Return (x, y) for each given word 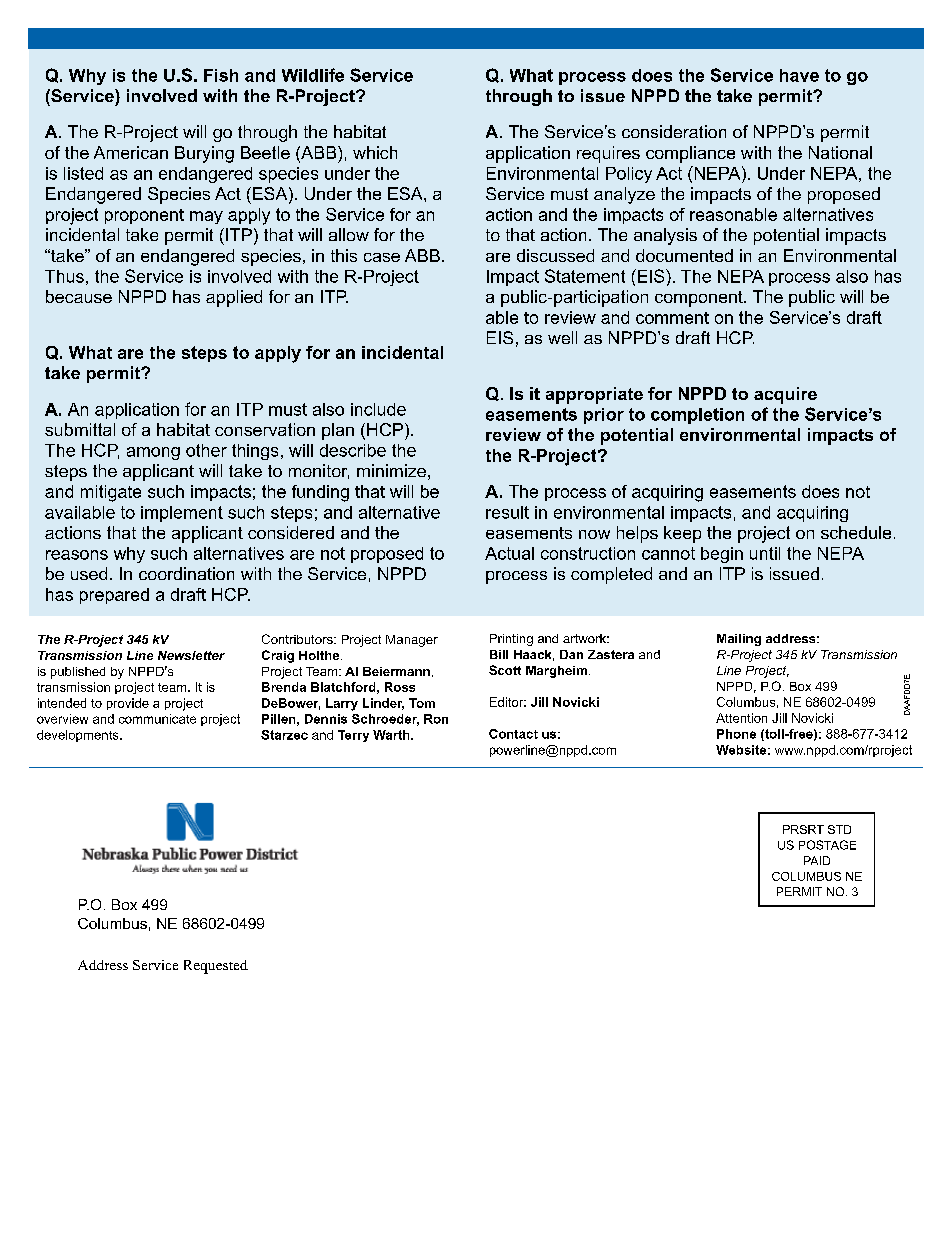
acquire (785, 395)
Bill (499, 654)
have (799, 75)
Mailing (739, 640)
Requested (216, 967)
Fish (221, 75)
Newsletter (191, 655)
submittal (80, 429)
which (375, 152)
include (378, 409)
